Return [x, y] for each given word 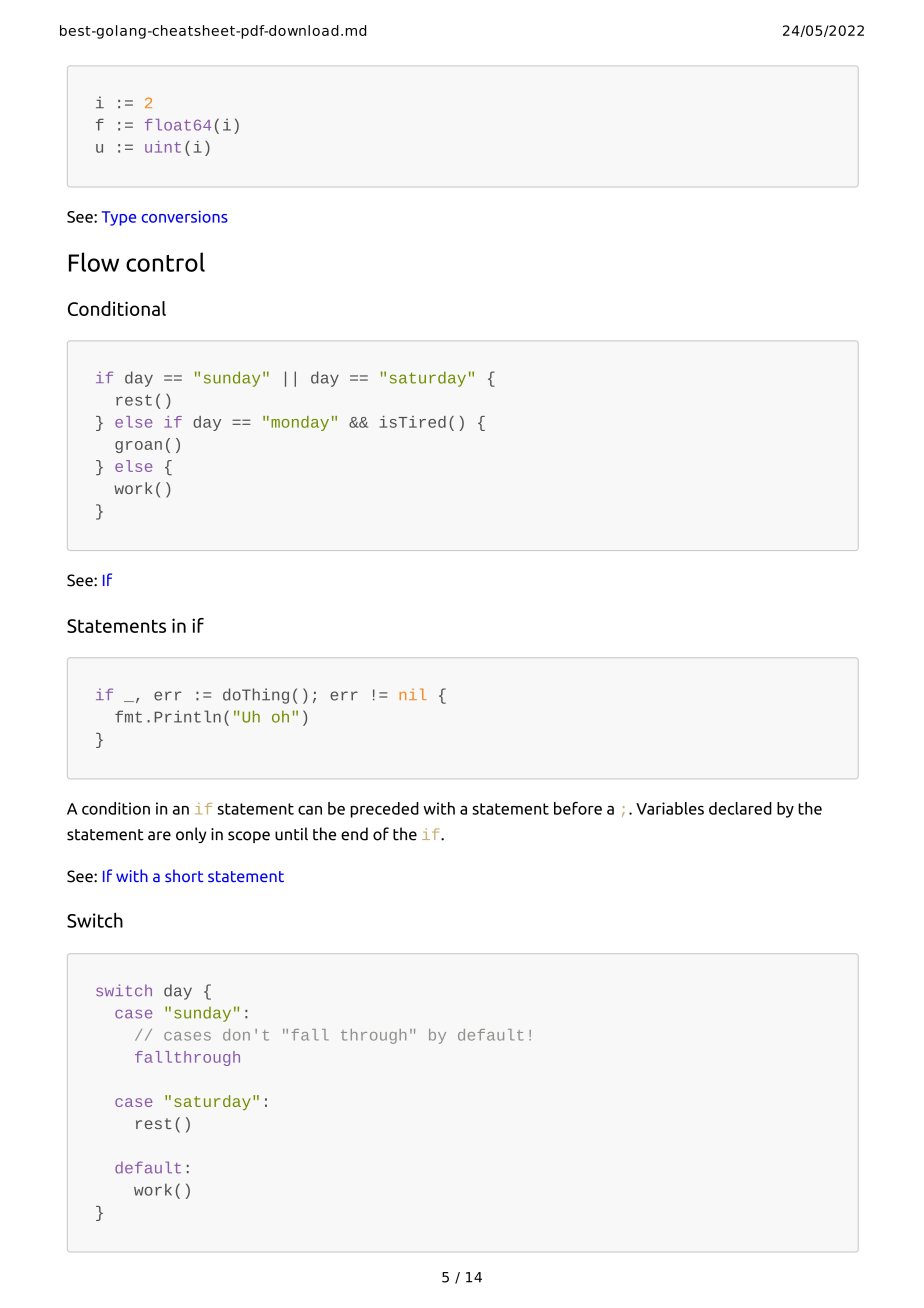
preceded [384, 810]
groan [138, 447]
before [578, 808]
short [184, 875]
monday [300, 423]
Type [119, 218]
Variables [670, 808]
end [354, 834]
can [310, 810]
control [165, 262]
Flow [94, 262]
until [291, 834]
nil [412, 694]
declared [740, 808]
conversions [184, 216]
